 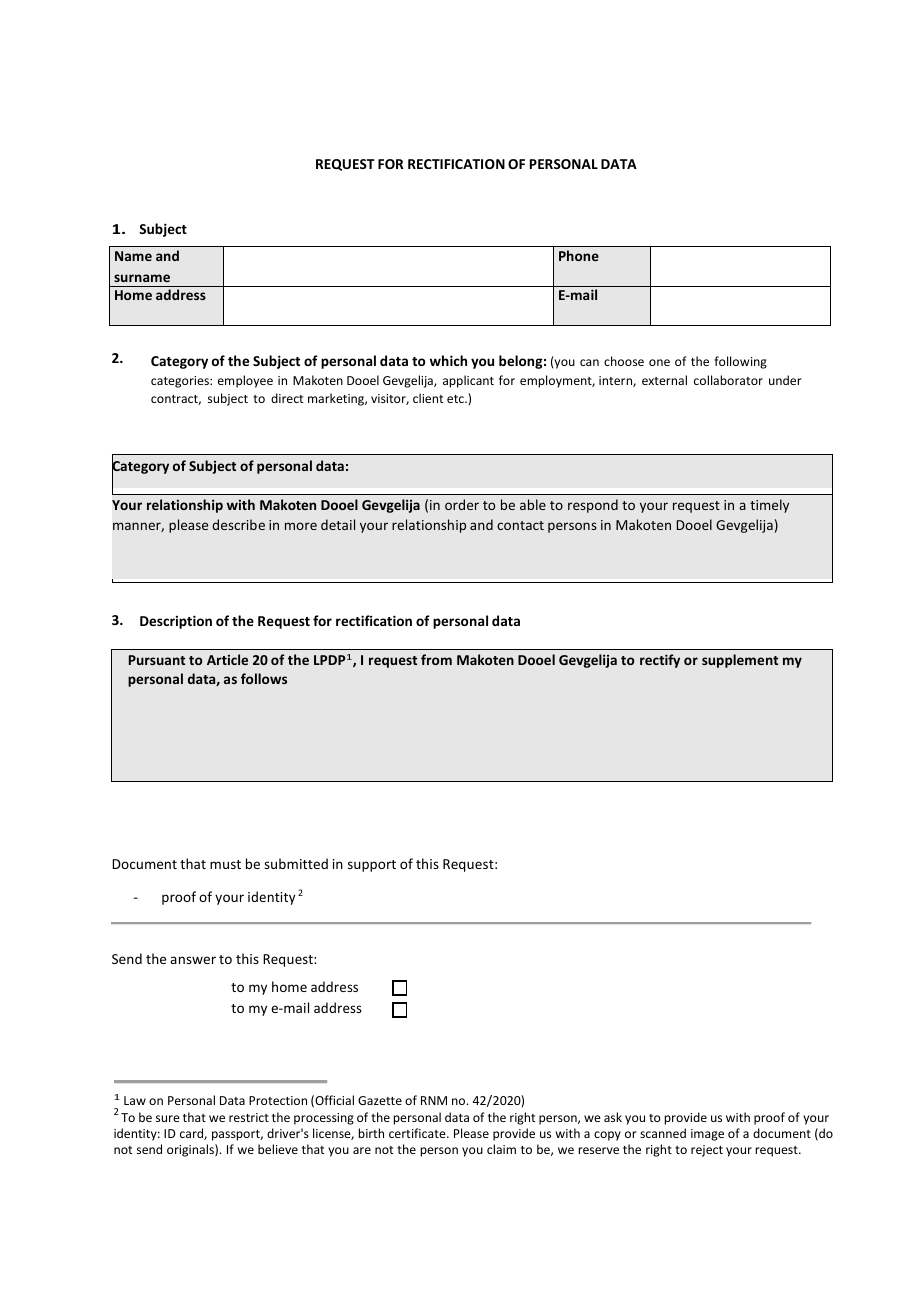 I want to click on following, so click(x=740, y=362).
